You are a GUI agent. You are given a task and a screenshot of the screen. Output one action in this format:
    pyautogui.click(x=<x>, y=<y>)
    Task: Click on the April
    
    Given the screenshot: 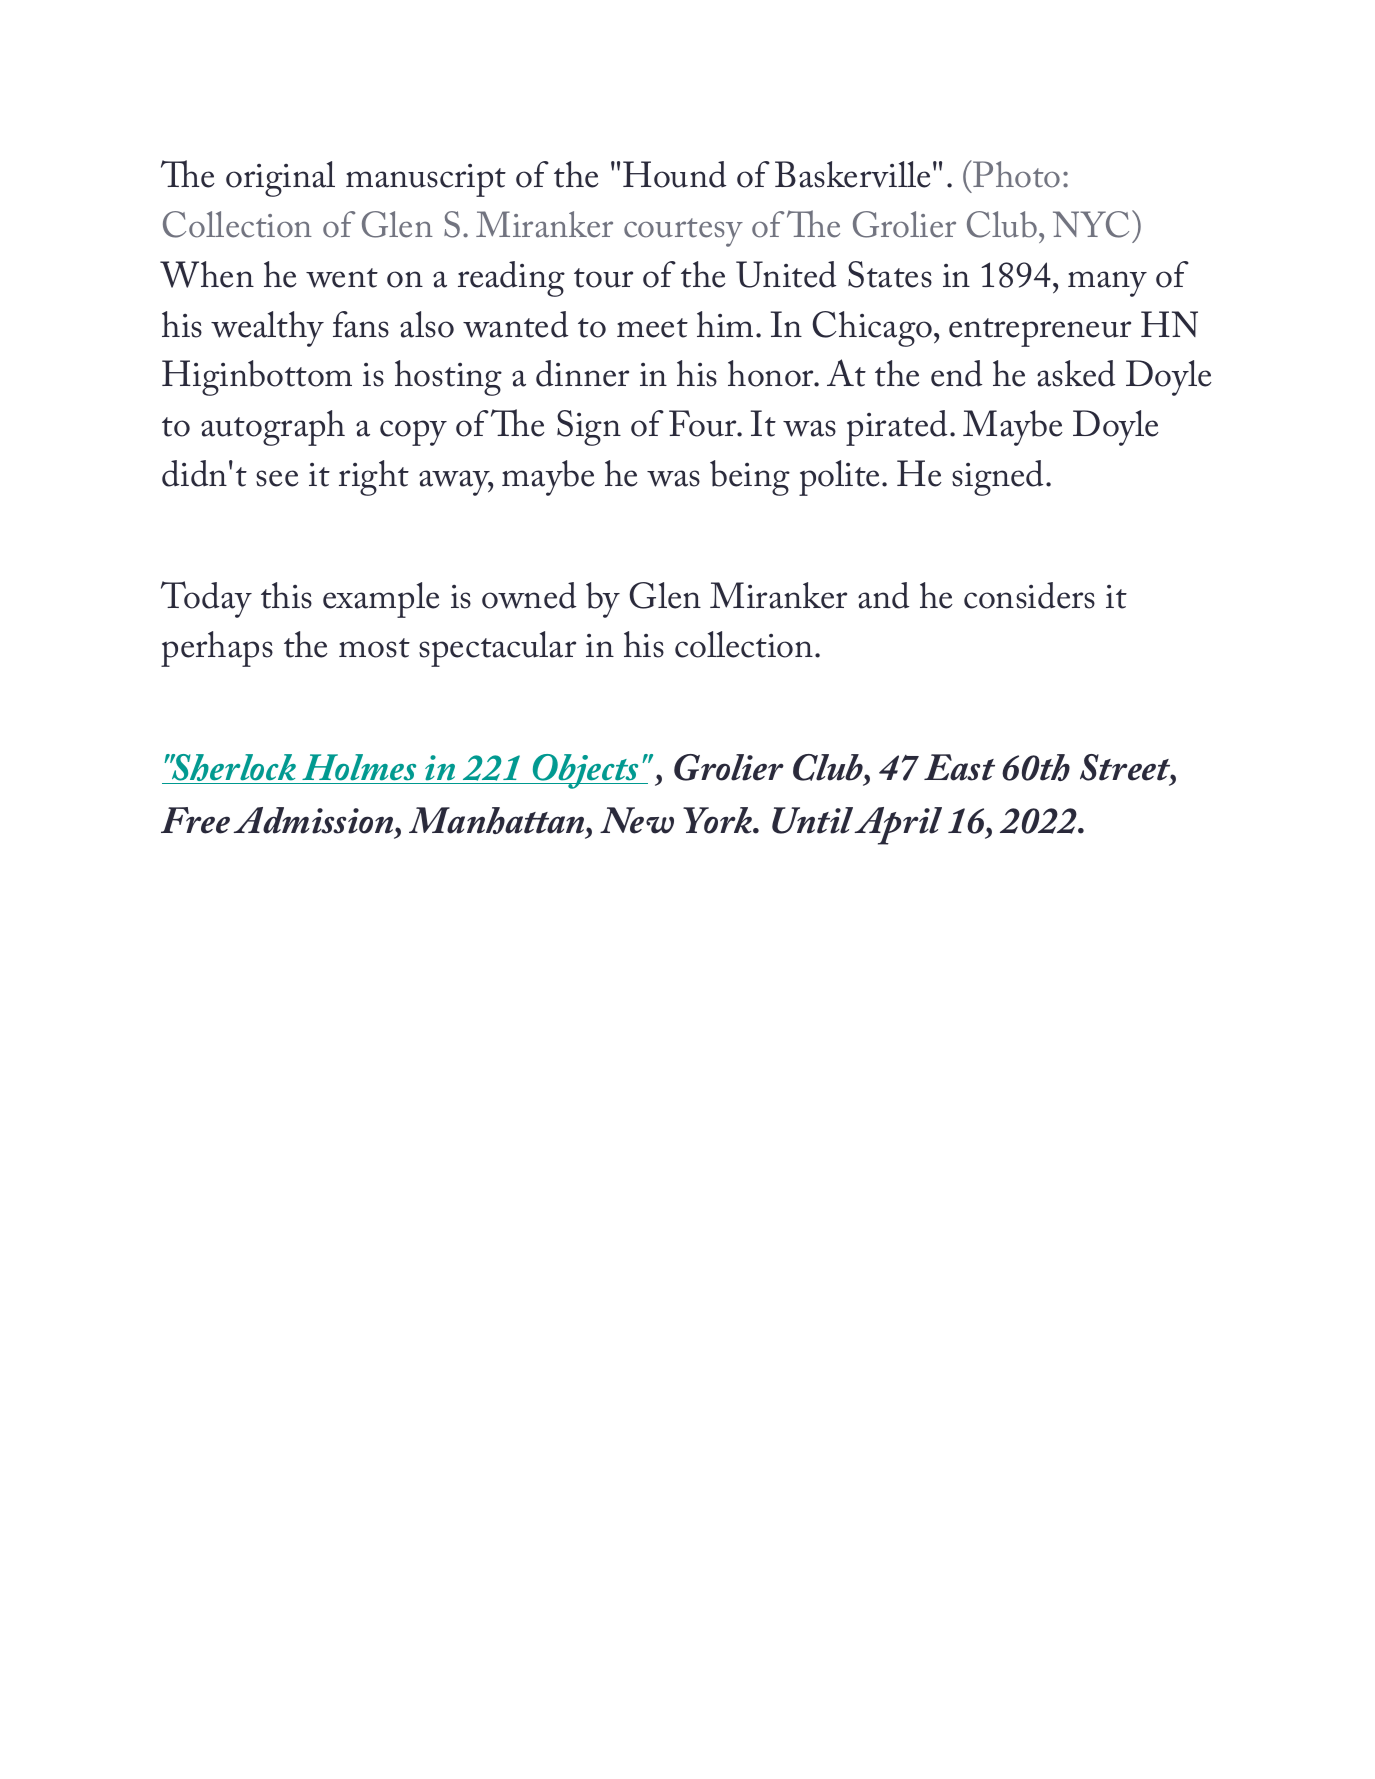 What is the action you would take?
    pyautogui.click(x=898, y=826)
